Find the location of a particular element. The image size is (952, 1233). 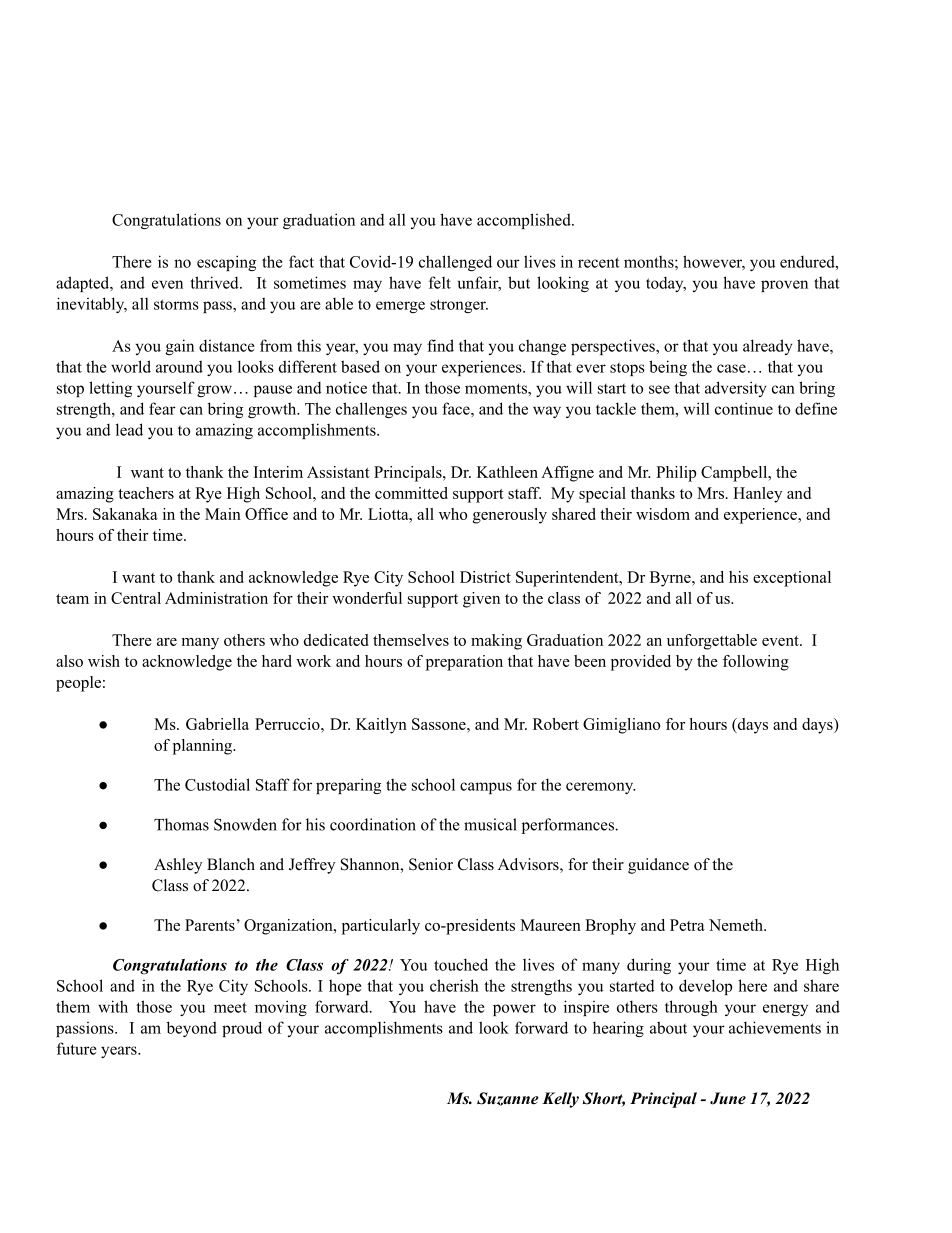

District is located at coordinates (485, 577).
